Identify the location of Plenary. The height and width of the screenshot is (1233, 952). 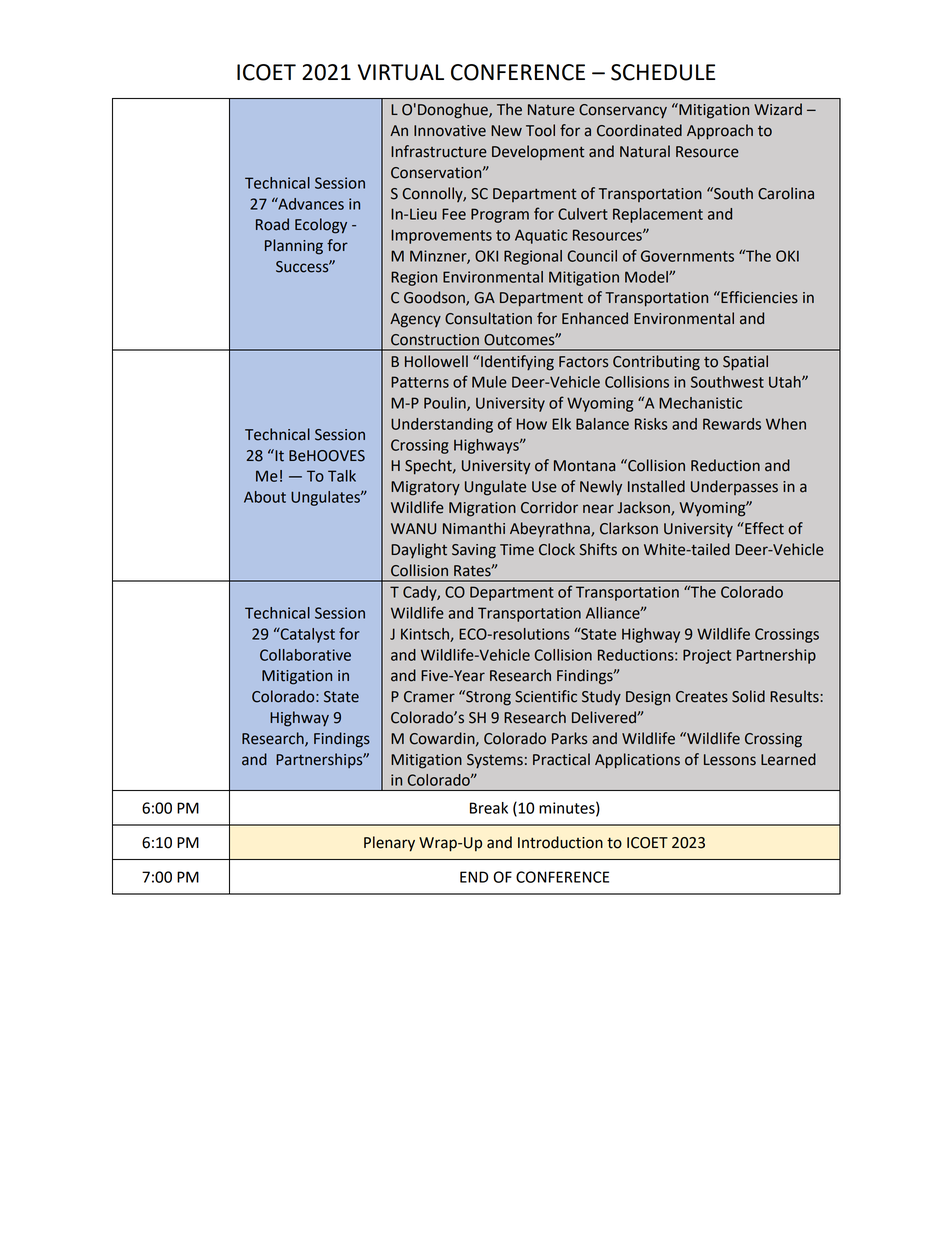
(389, 844).
